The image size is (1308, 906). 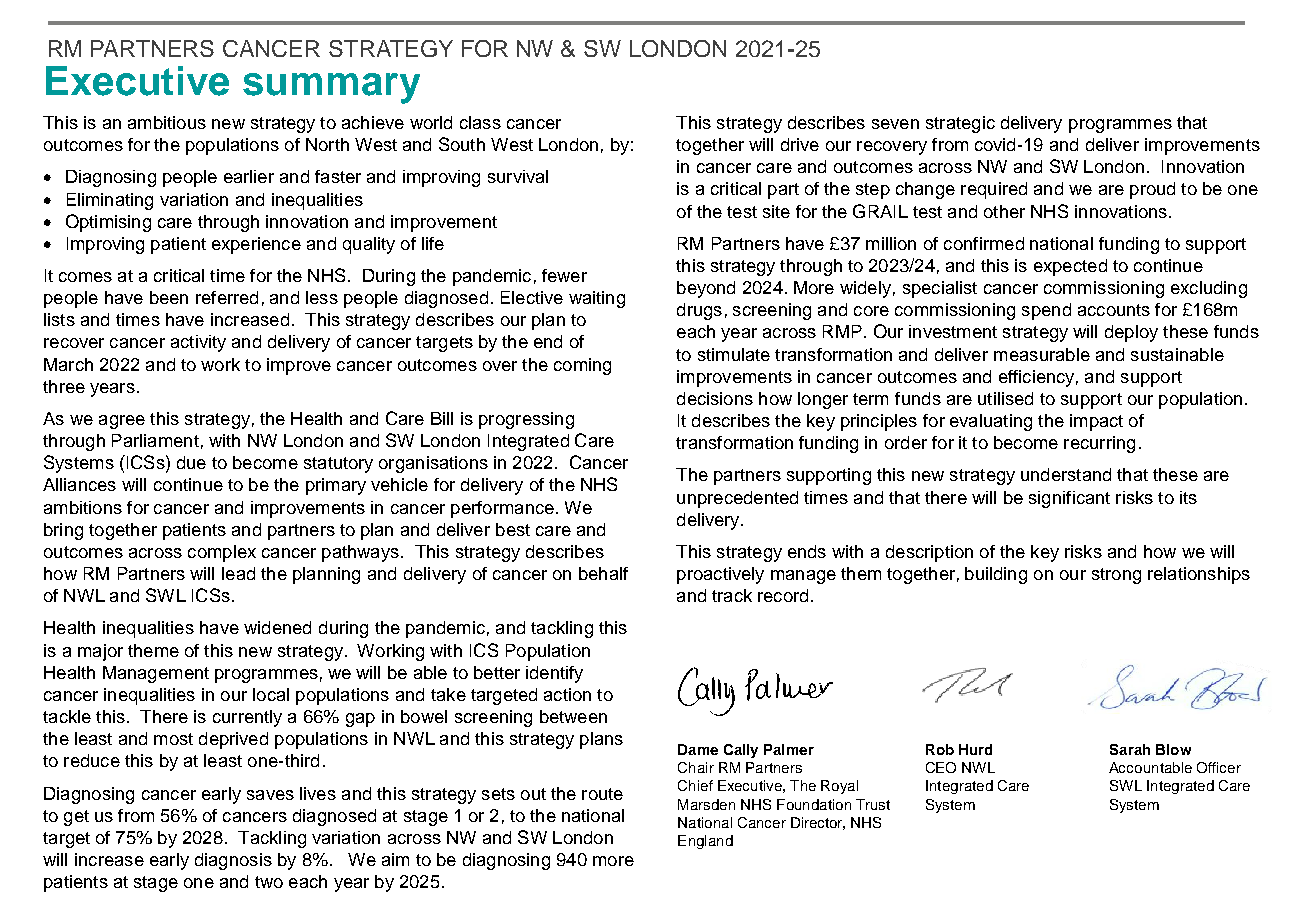 What do you see at coordinates (1130, 749) in the screenshot?
I see `Sarah` at bounding box center [1130, 749].
